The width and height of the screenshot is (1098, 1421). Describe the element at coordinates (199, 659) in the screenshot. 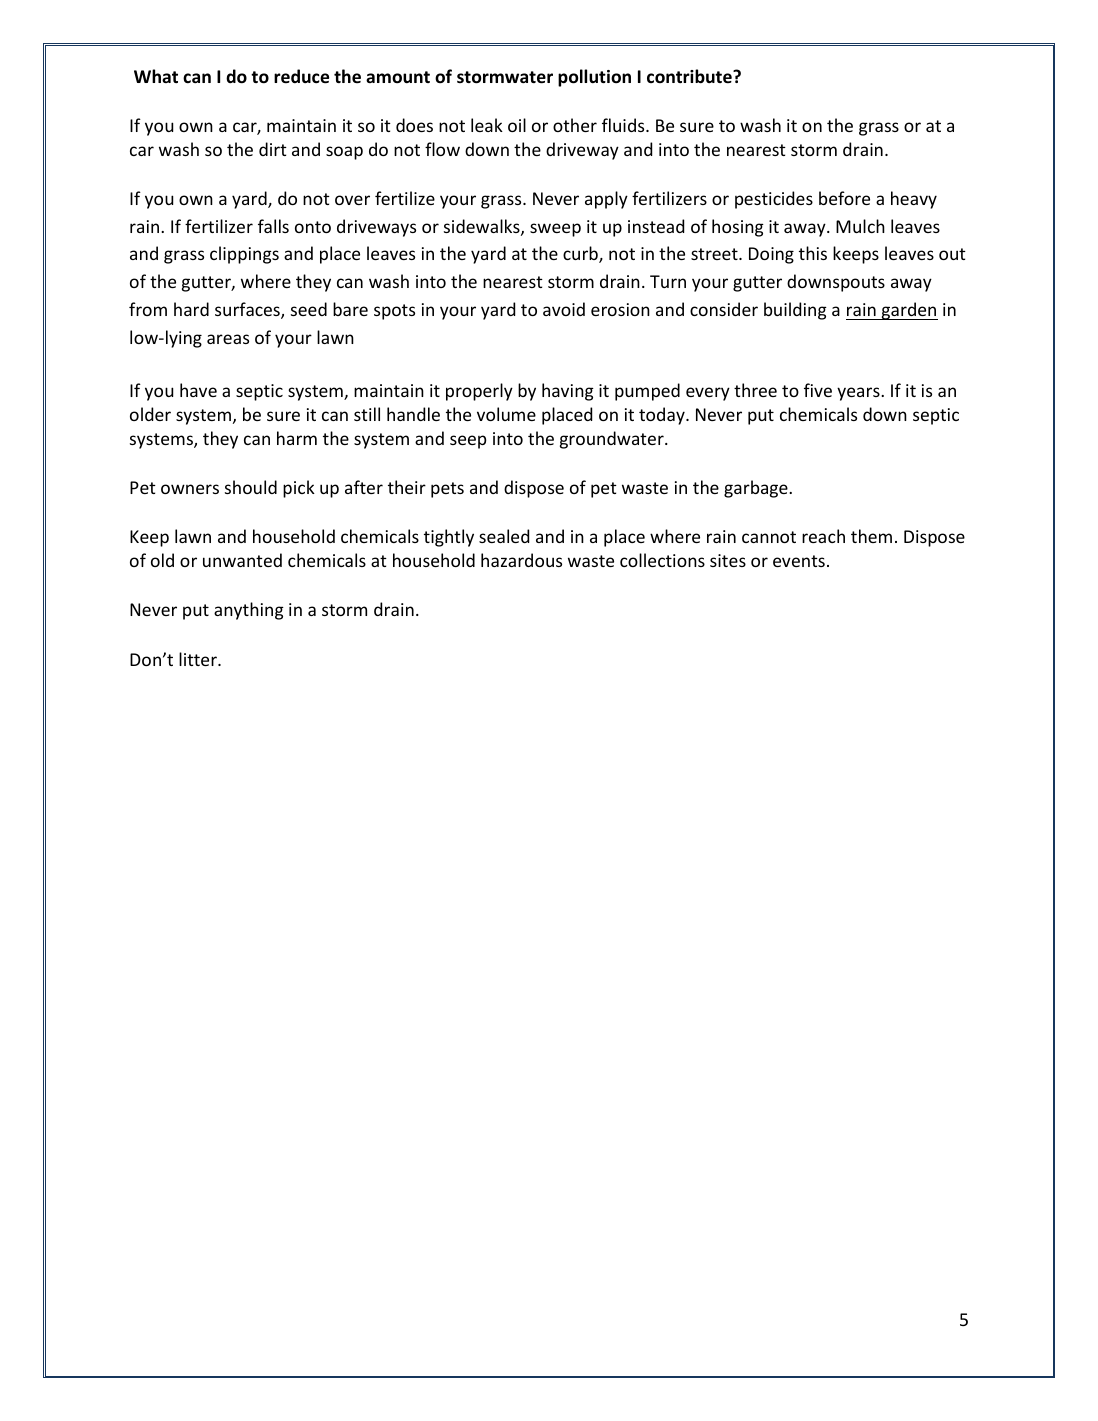

I see `litter` at that location.
